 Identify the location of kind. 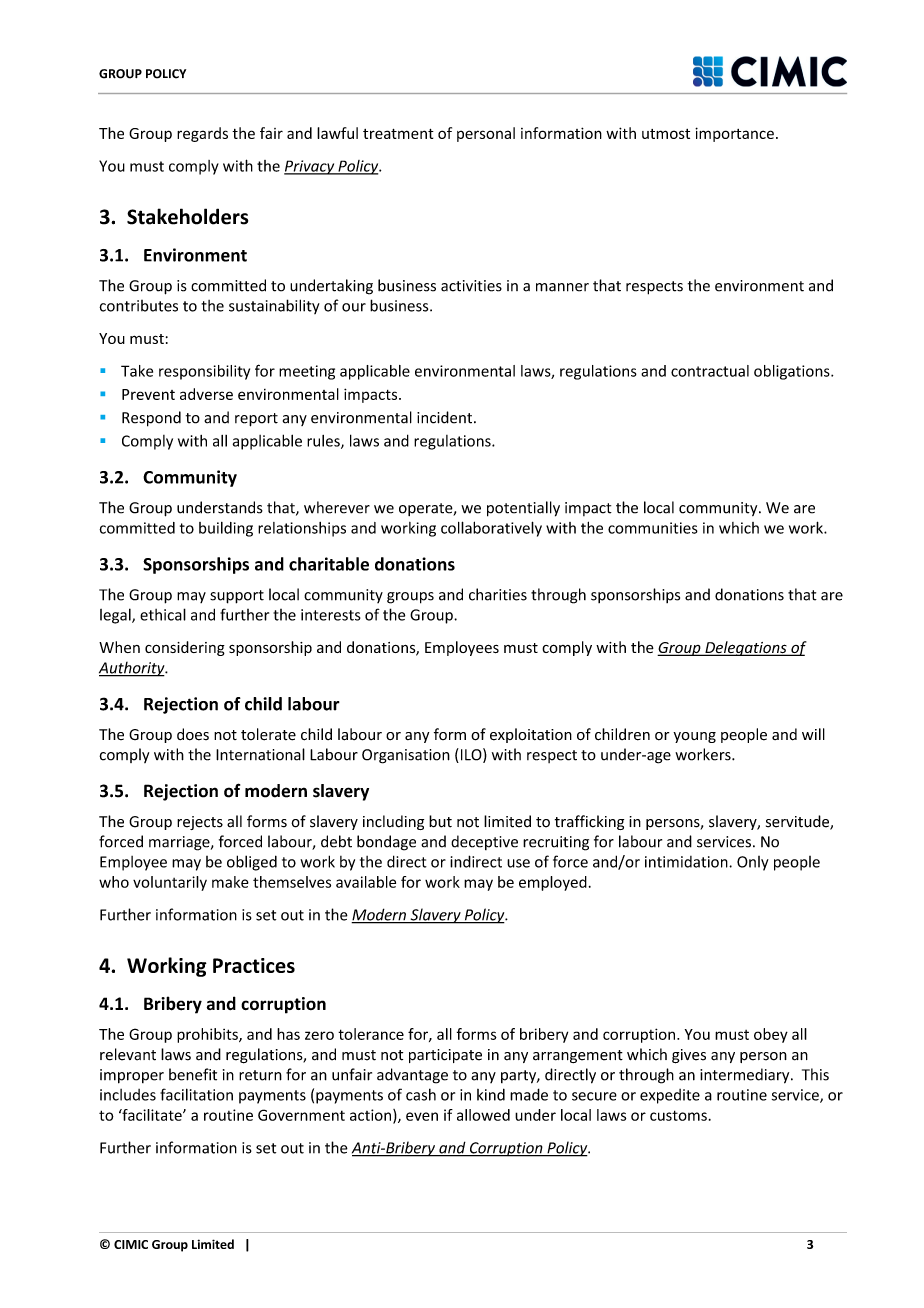
(491, 1094).
